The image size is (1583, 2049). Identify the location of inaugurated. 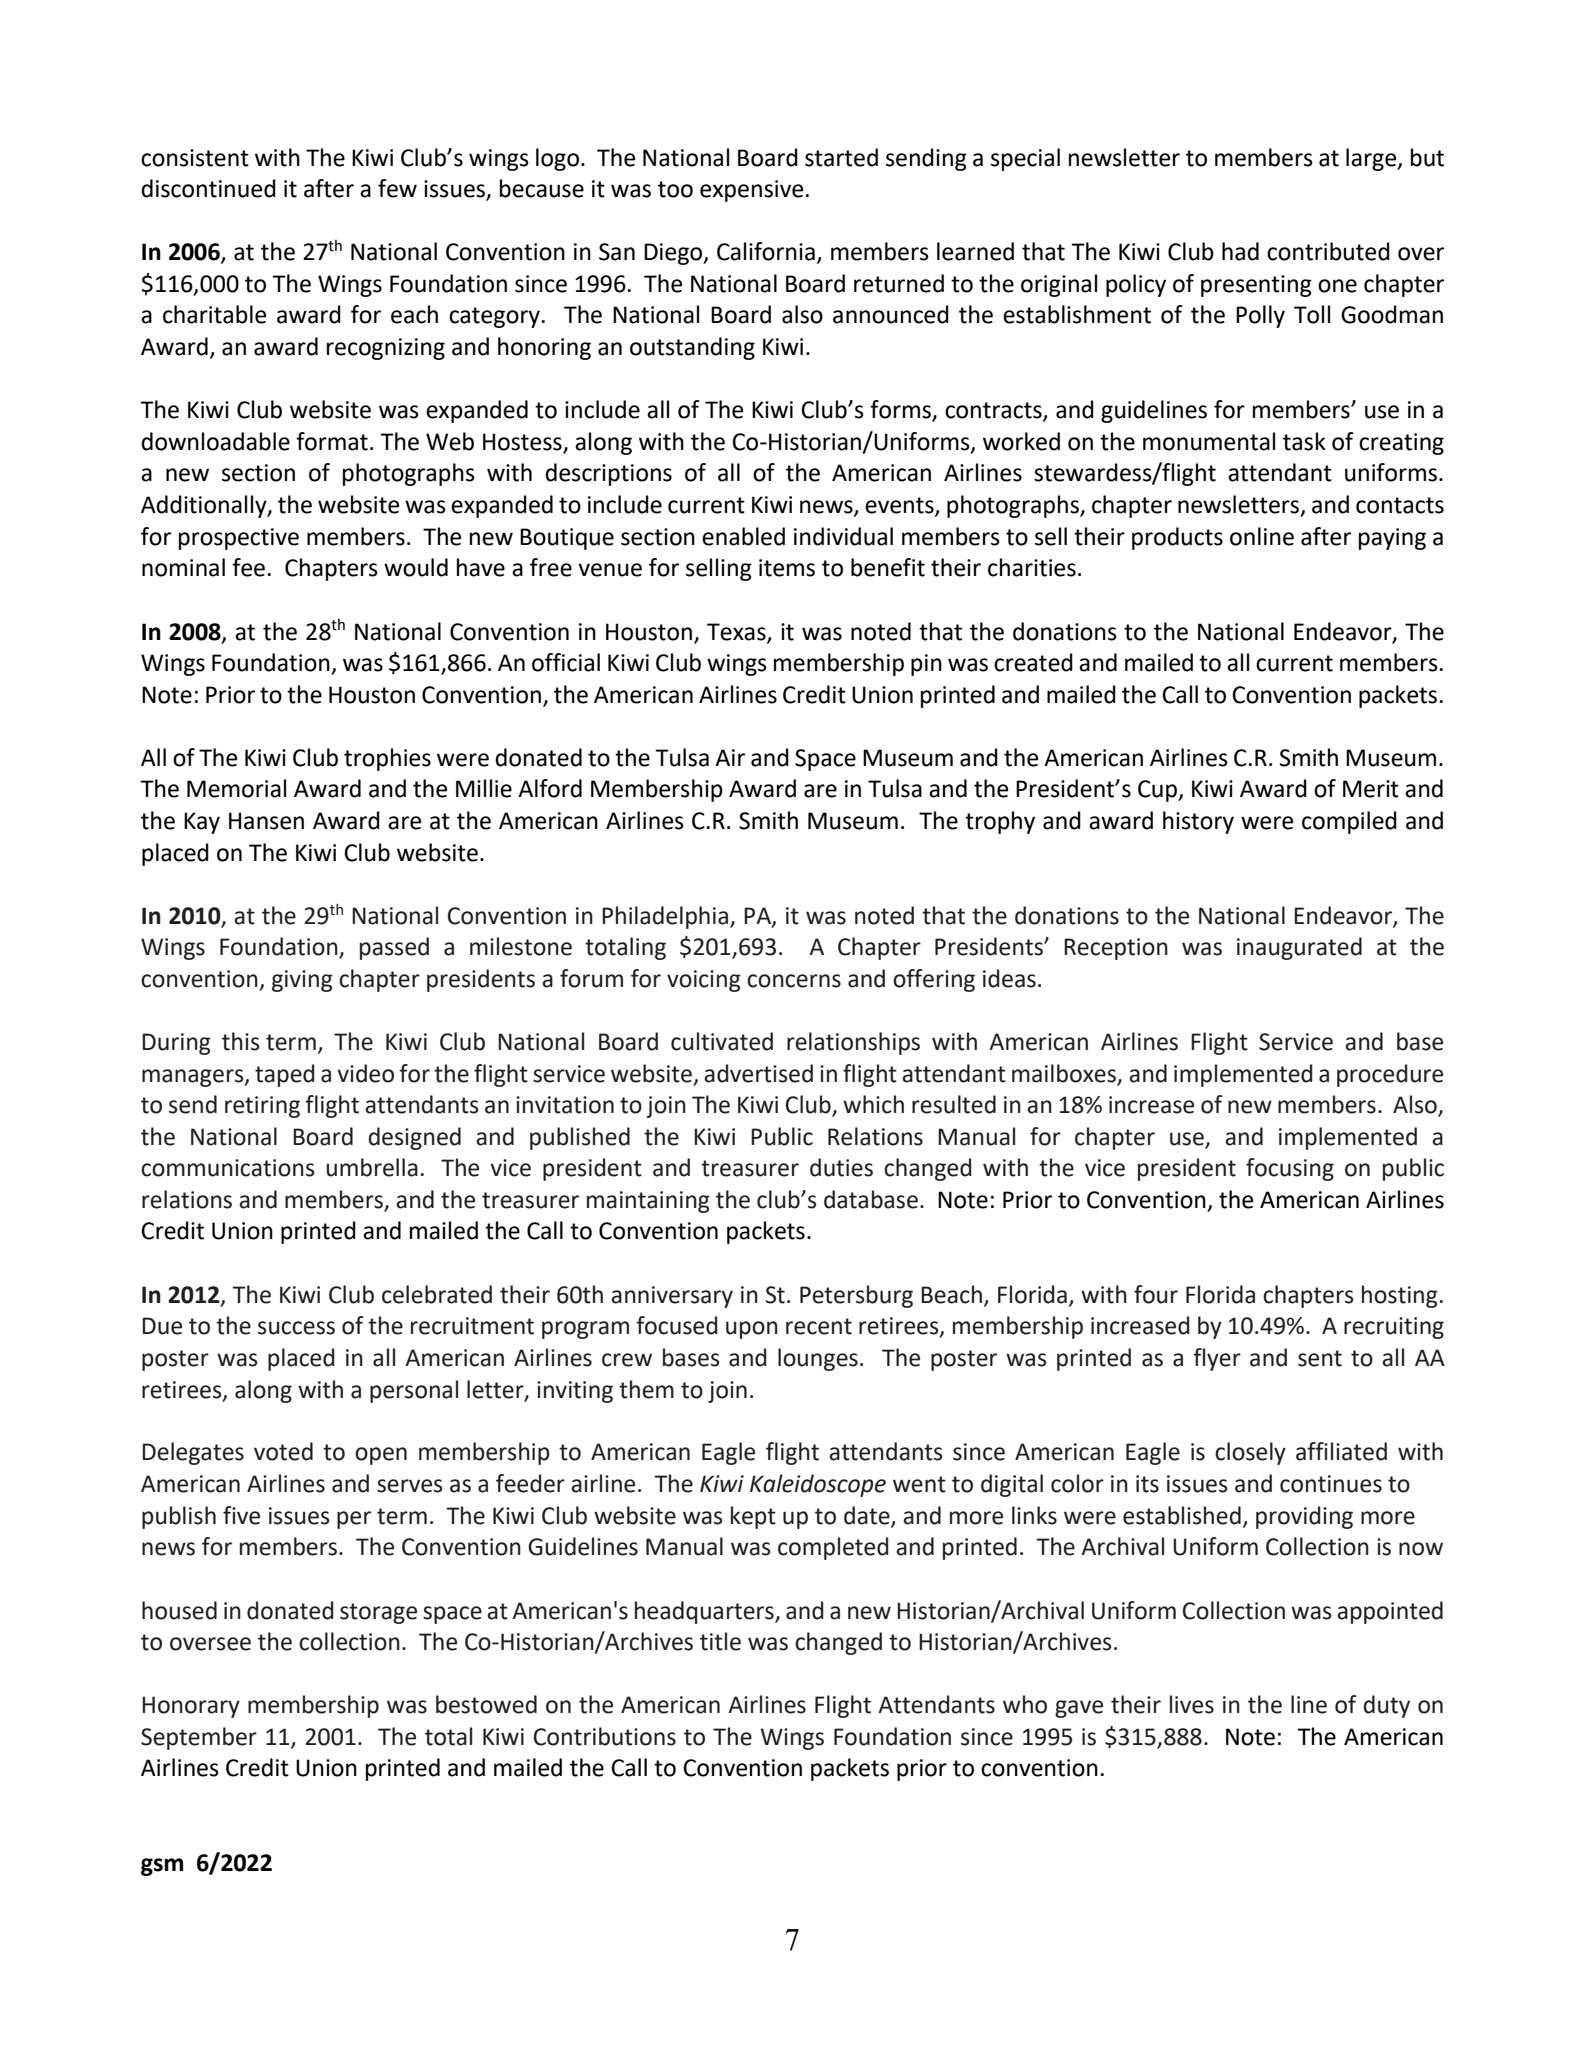
(1299, 948).
